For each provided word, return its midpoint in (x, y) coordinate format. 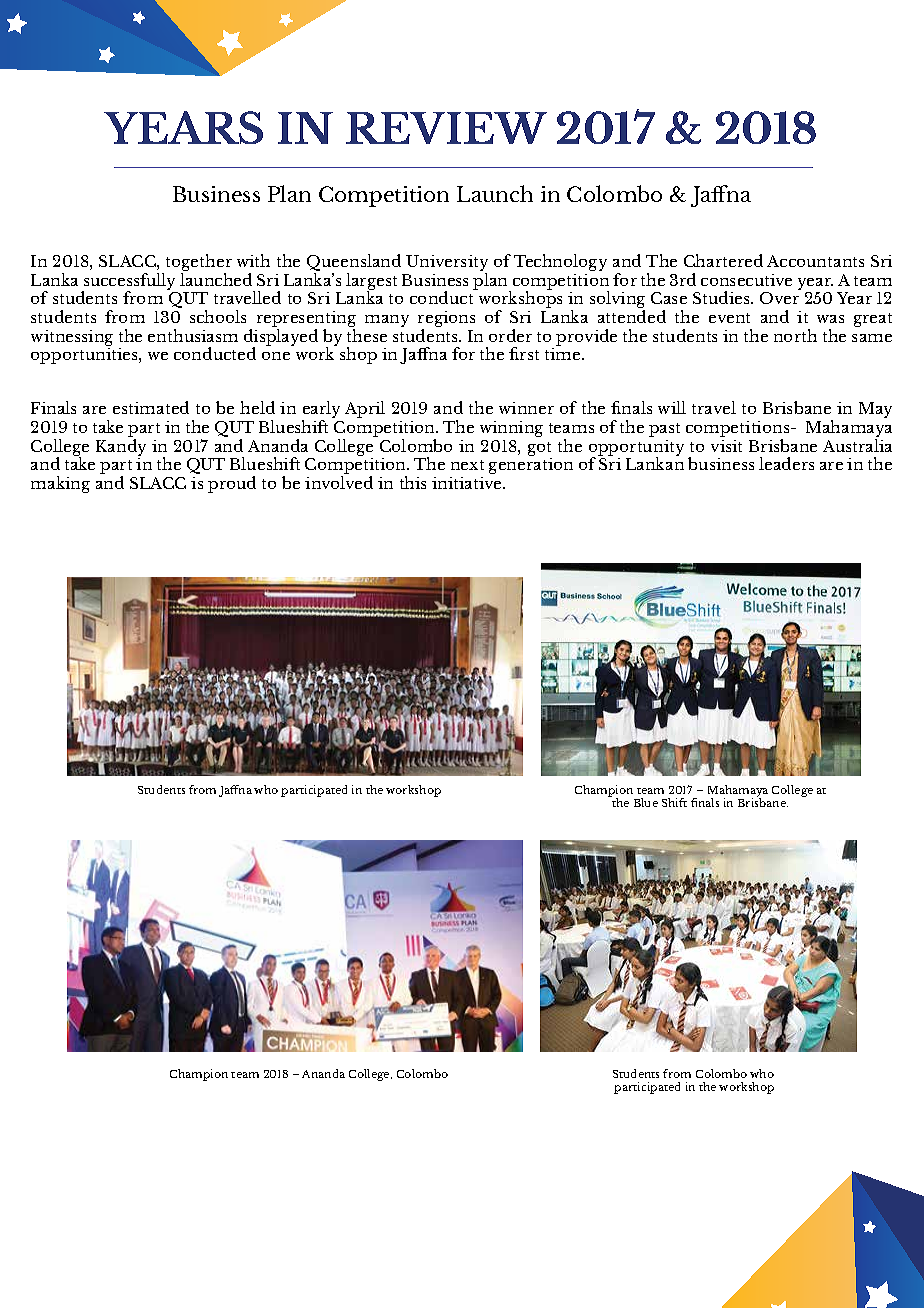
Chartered (723, 260)
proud (232, 484)
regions (446, 320)
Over (779, 298)
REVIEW (446, 128)
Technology (560, 262)
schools (218, 316)
